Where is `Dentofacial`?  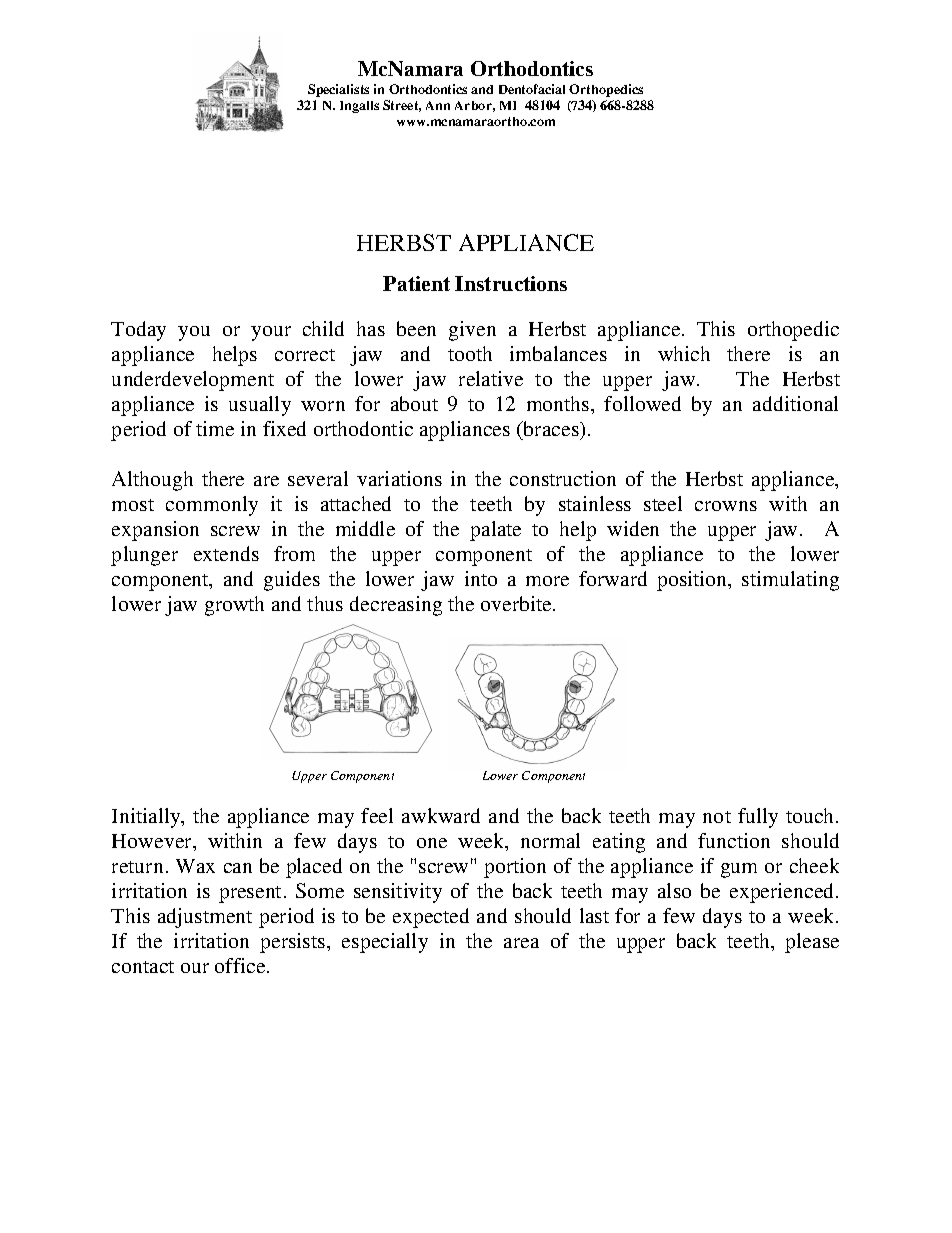 Dentofacial is located at coordinates (532, 89).
